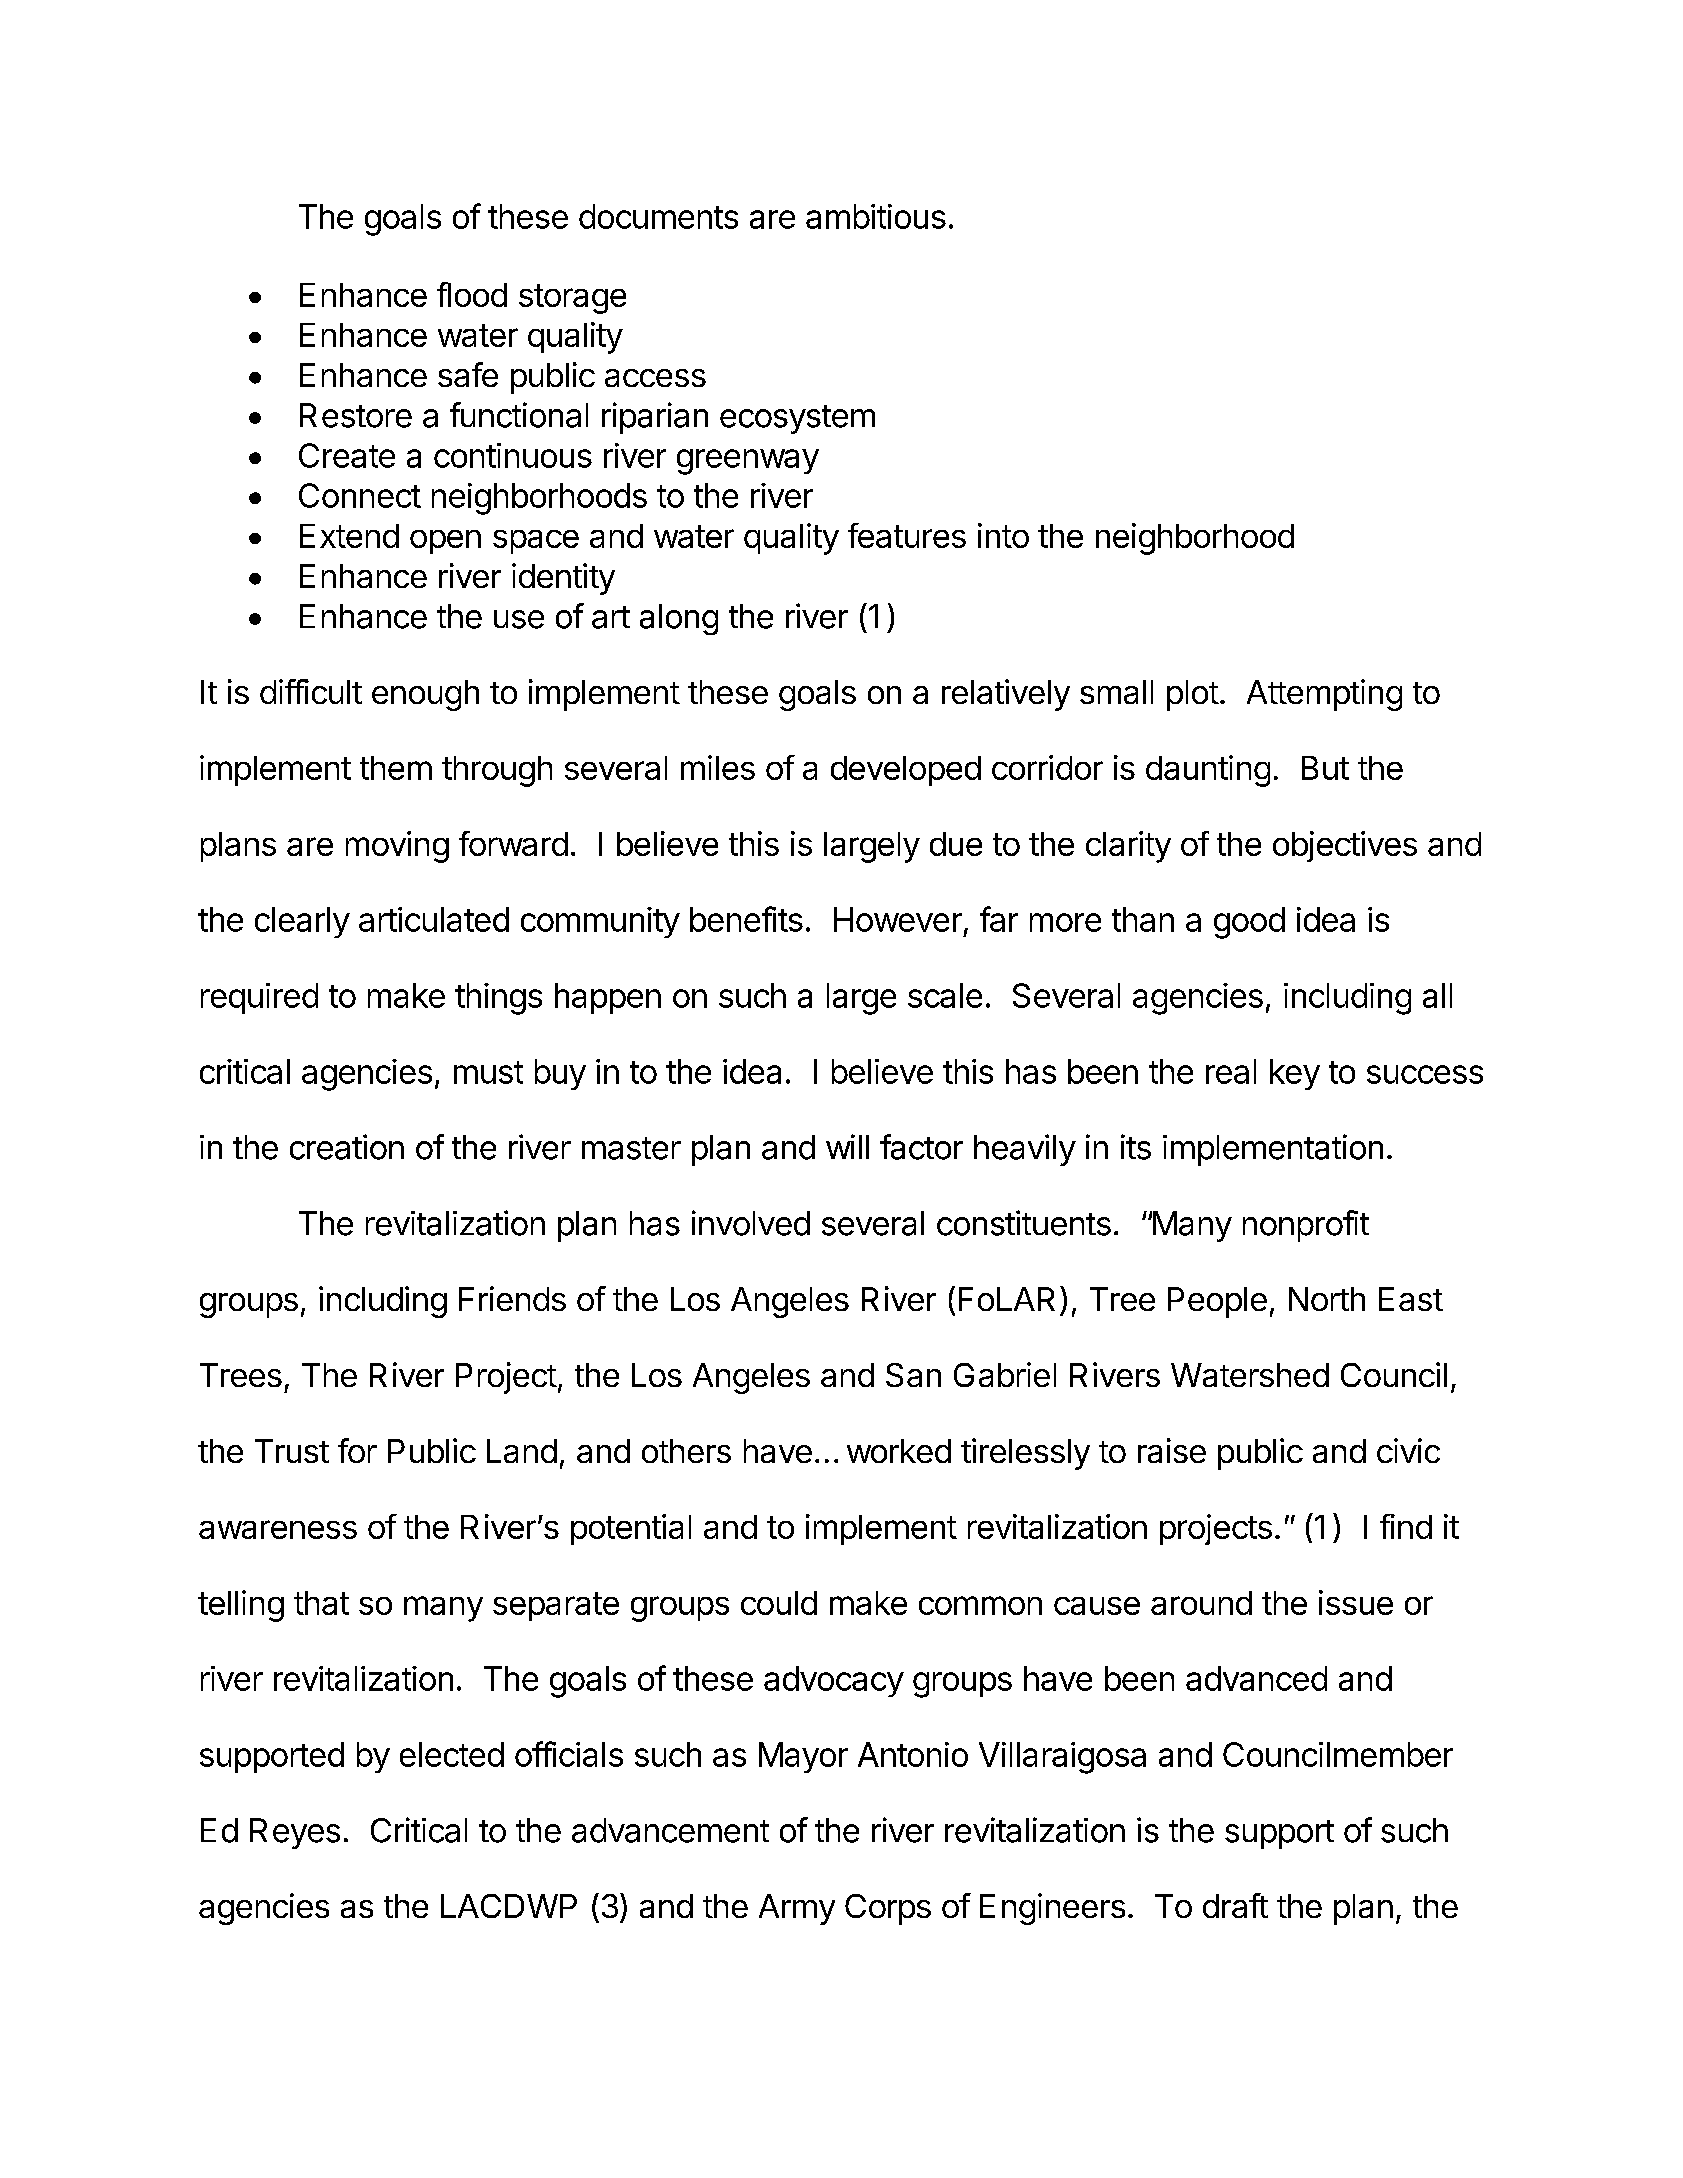 This screenshot has height=2178, width=1683. What do you see at coordinates (396, 768) in the screenshot?
I see `them` at bounding box center [396, 768].
